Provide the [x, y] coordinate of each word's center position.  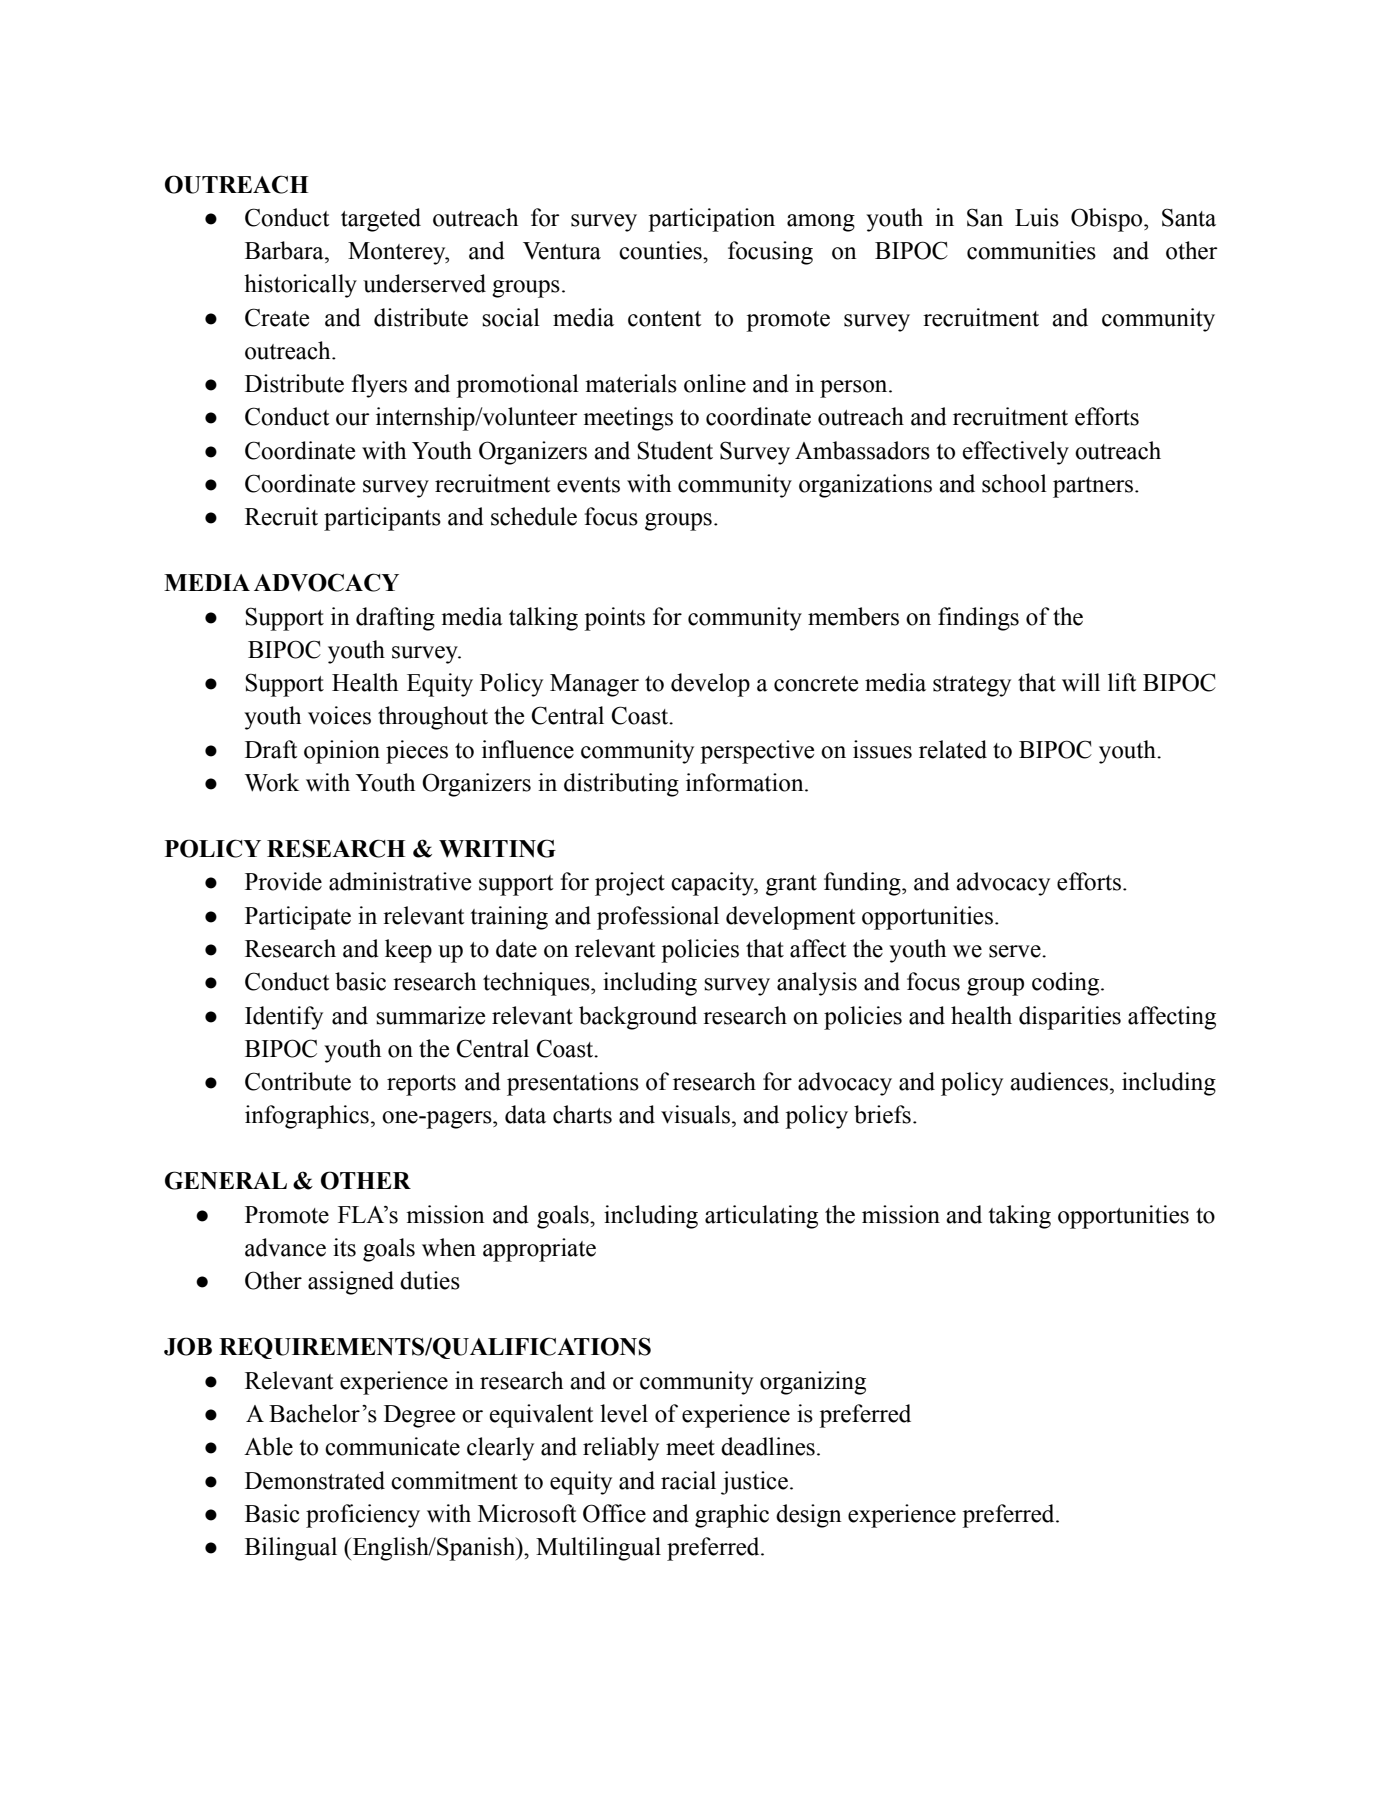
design [809, 1516]
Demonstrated [315, 1480]
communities [1031, 250]
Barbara [285, 250]
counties [661, 250]
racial [688, 1480]
